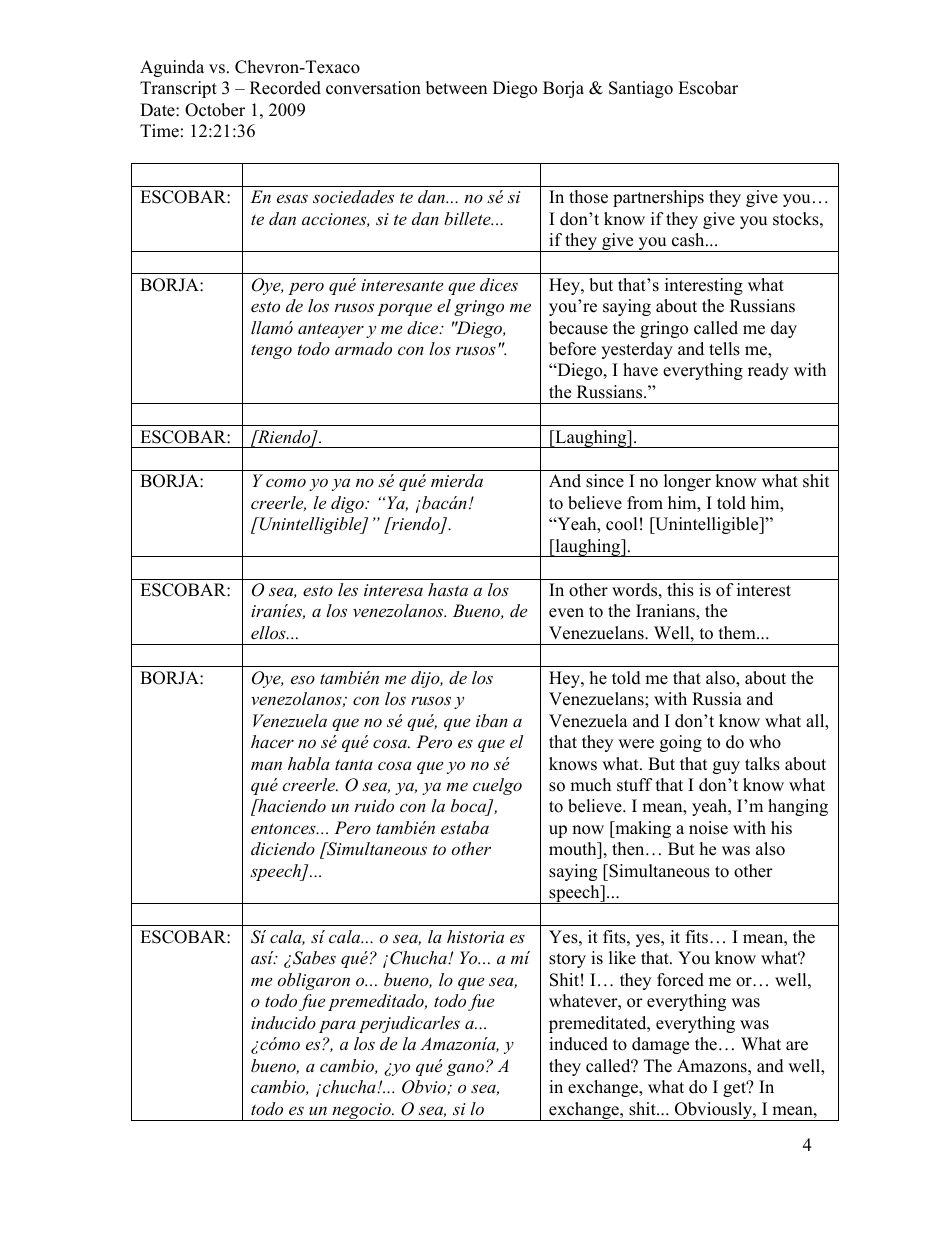 The image size is (952, 1233). Describe the element at coordinates (726, 767) in the image. I see `guy` at that location.
